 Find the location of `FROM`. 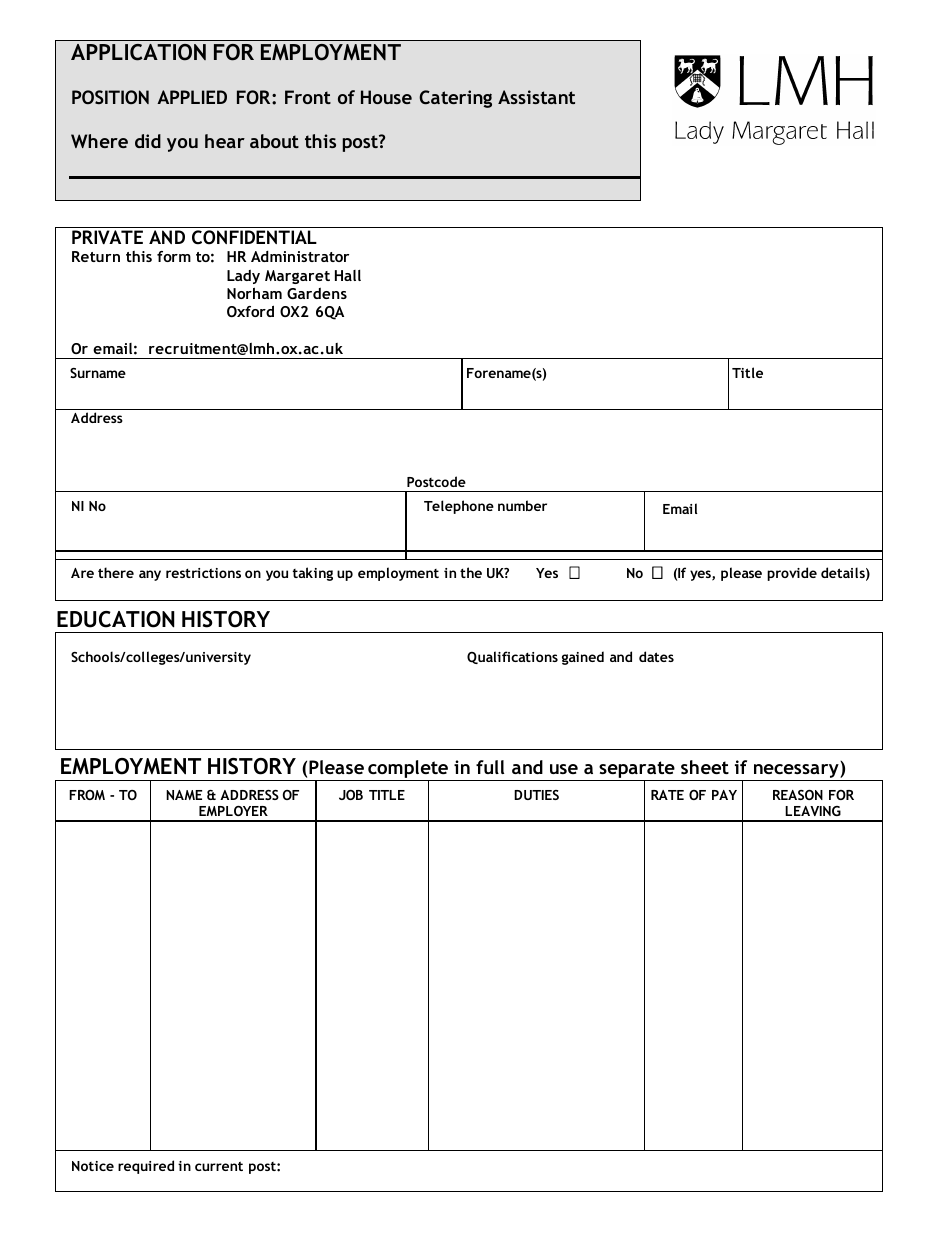

FROM is located at coordinates (87, 795).
